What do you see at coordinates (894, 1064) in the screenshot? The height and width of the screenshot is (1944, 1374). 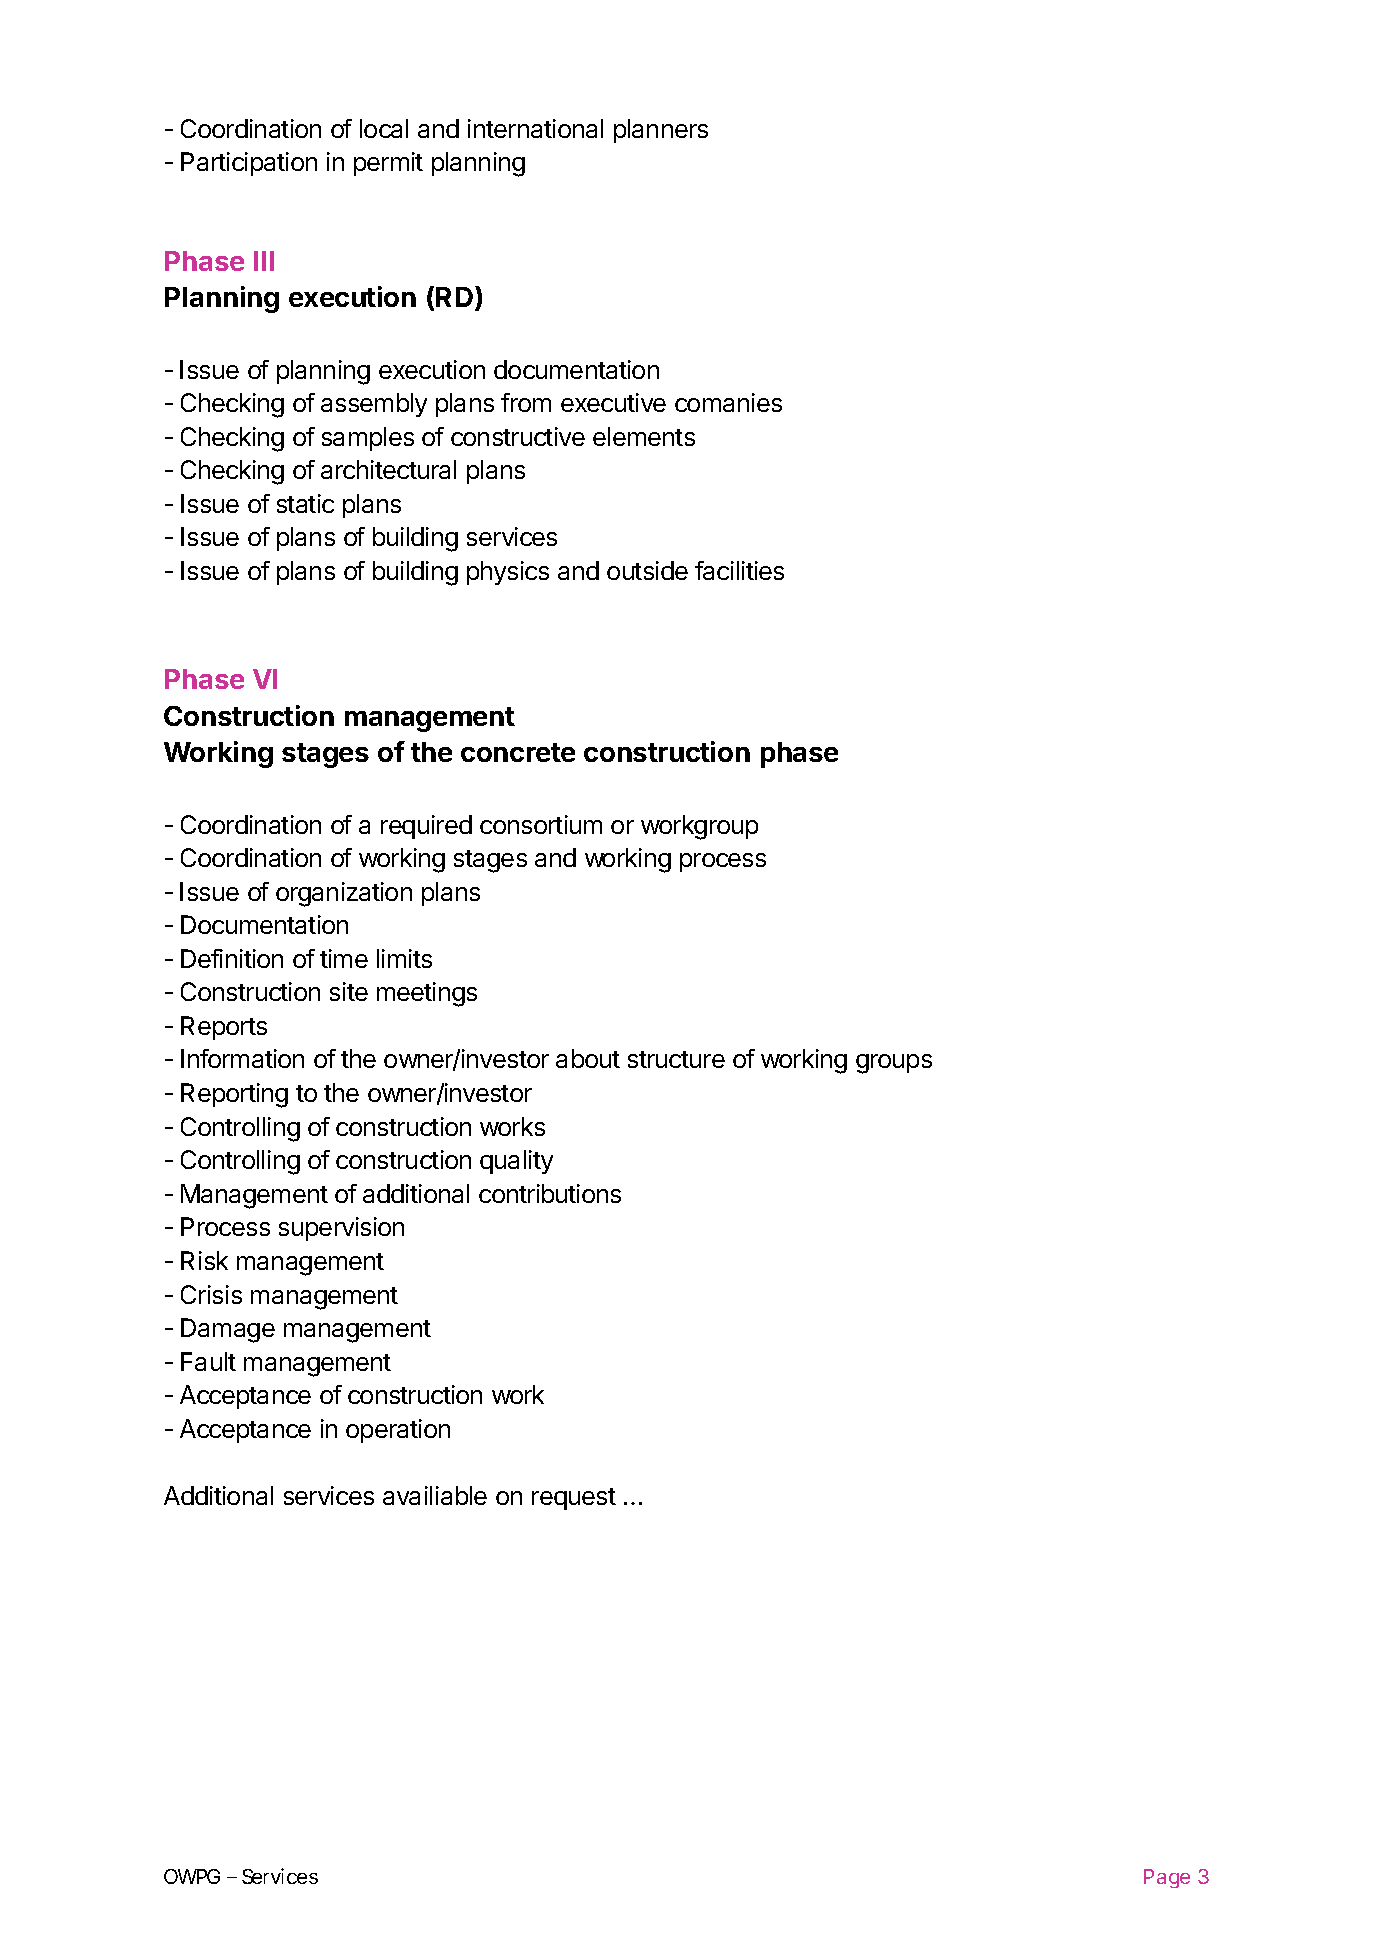 I see `groups` at bounding box center [894, 1064].
